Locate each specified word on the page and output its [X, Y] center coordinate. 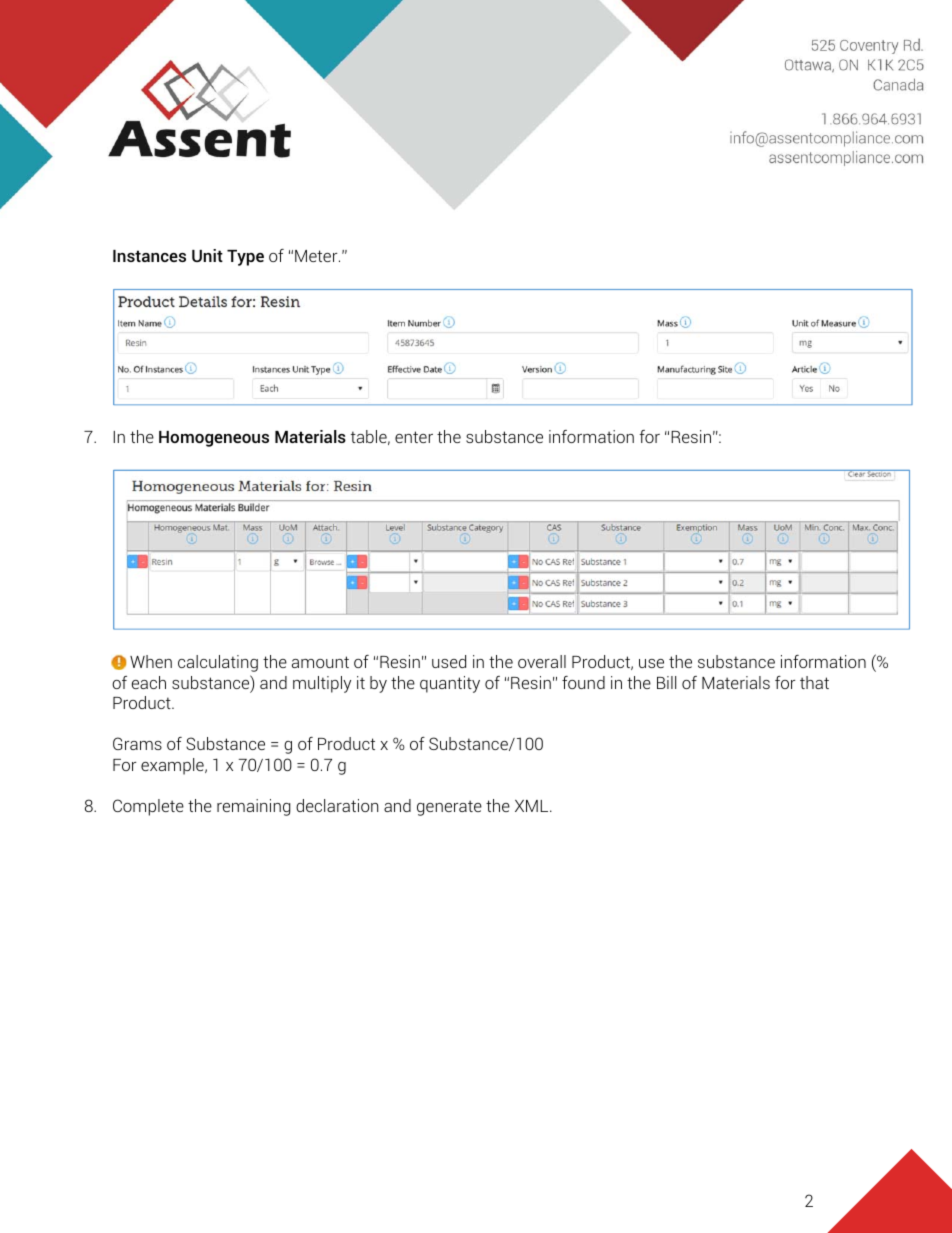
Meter [317, 256]
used [449, 661]
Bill [666, 682]
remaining [253, 807]
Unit [207, 255]
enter [414, 437]
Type [245, 258]
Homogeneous [214, 439]
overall [542, 661]
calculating [218, 663]
